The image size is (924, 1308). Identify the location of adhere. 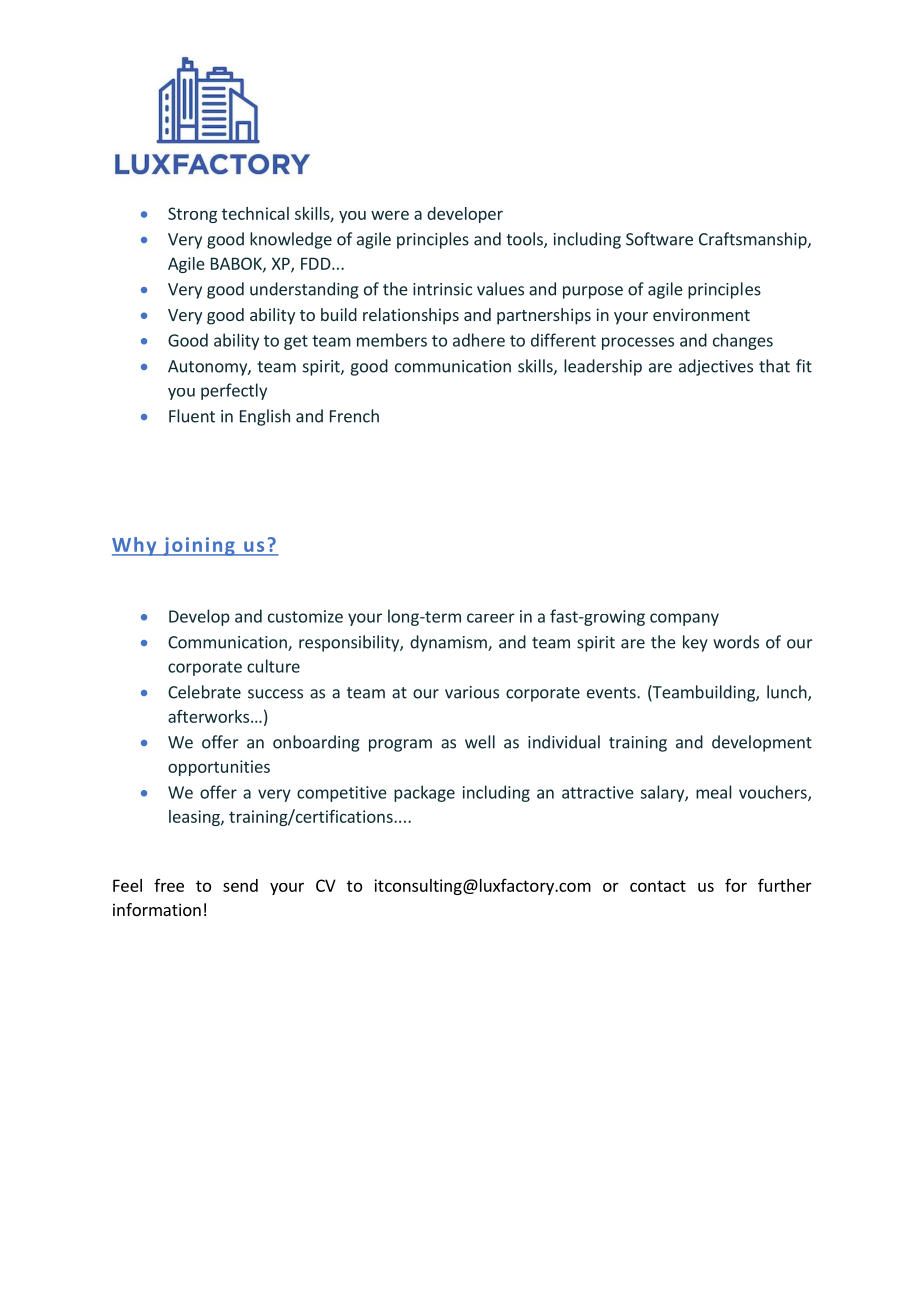
(479, 340).
